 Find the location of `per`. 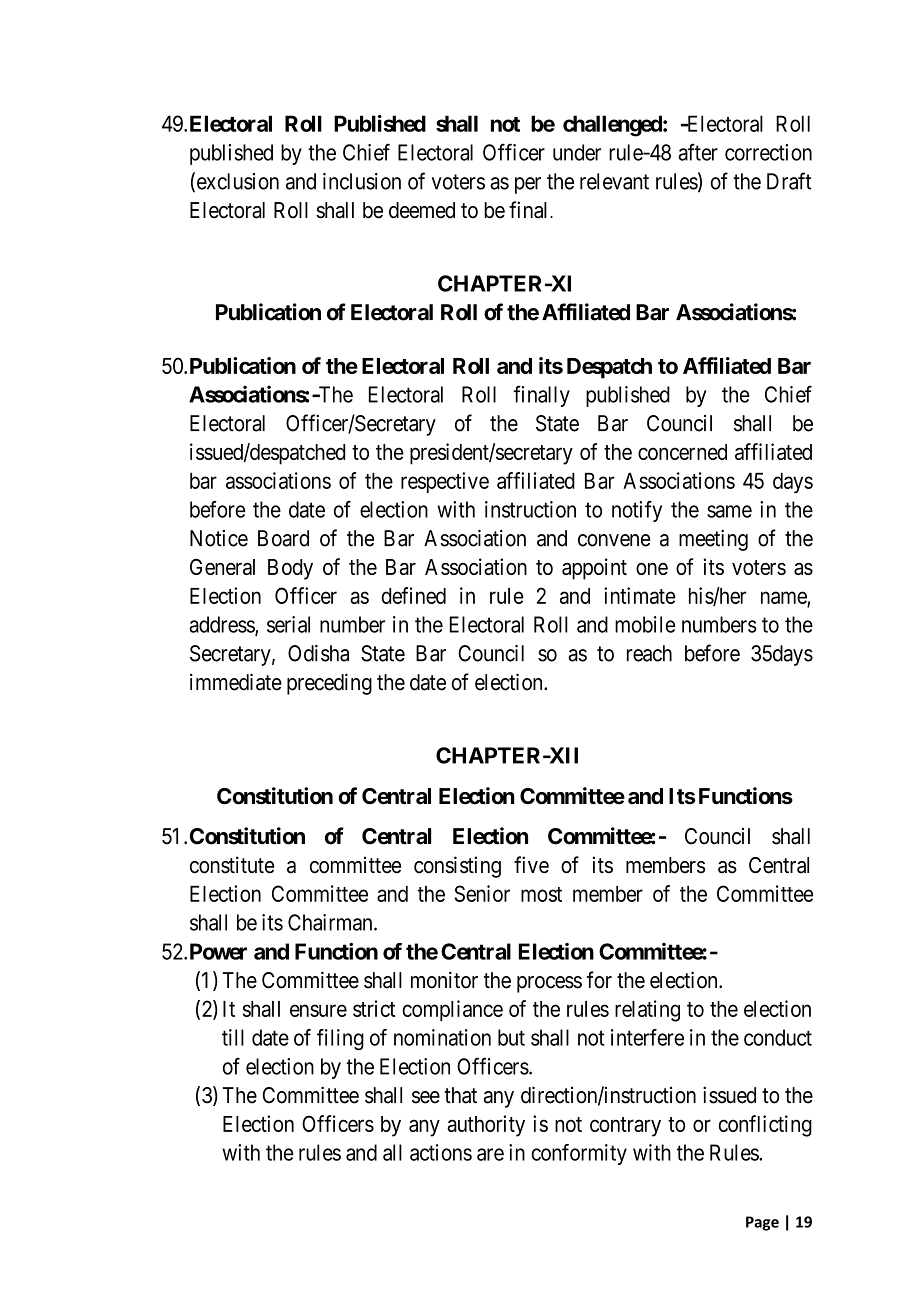

per is located at coordinates (528, 185).
